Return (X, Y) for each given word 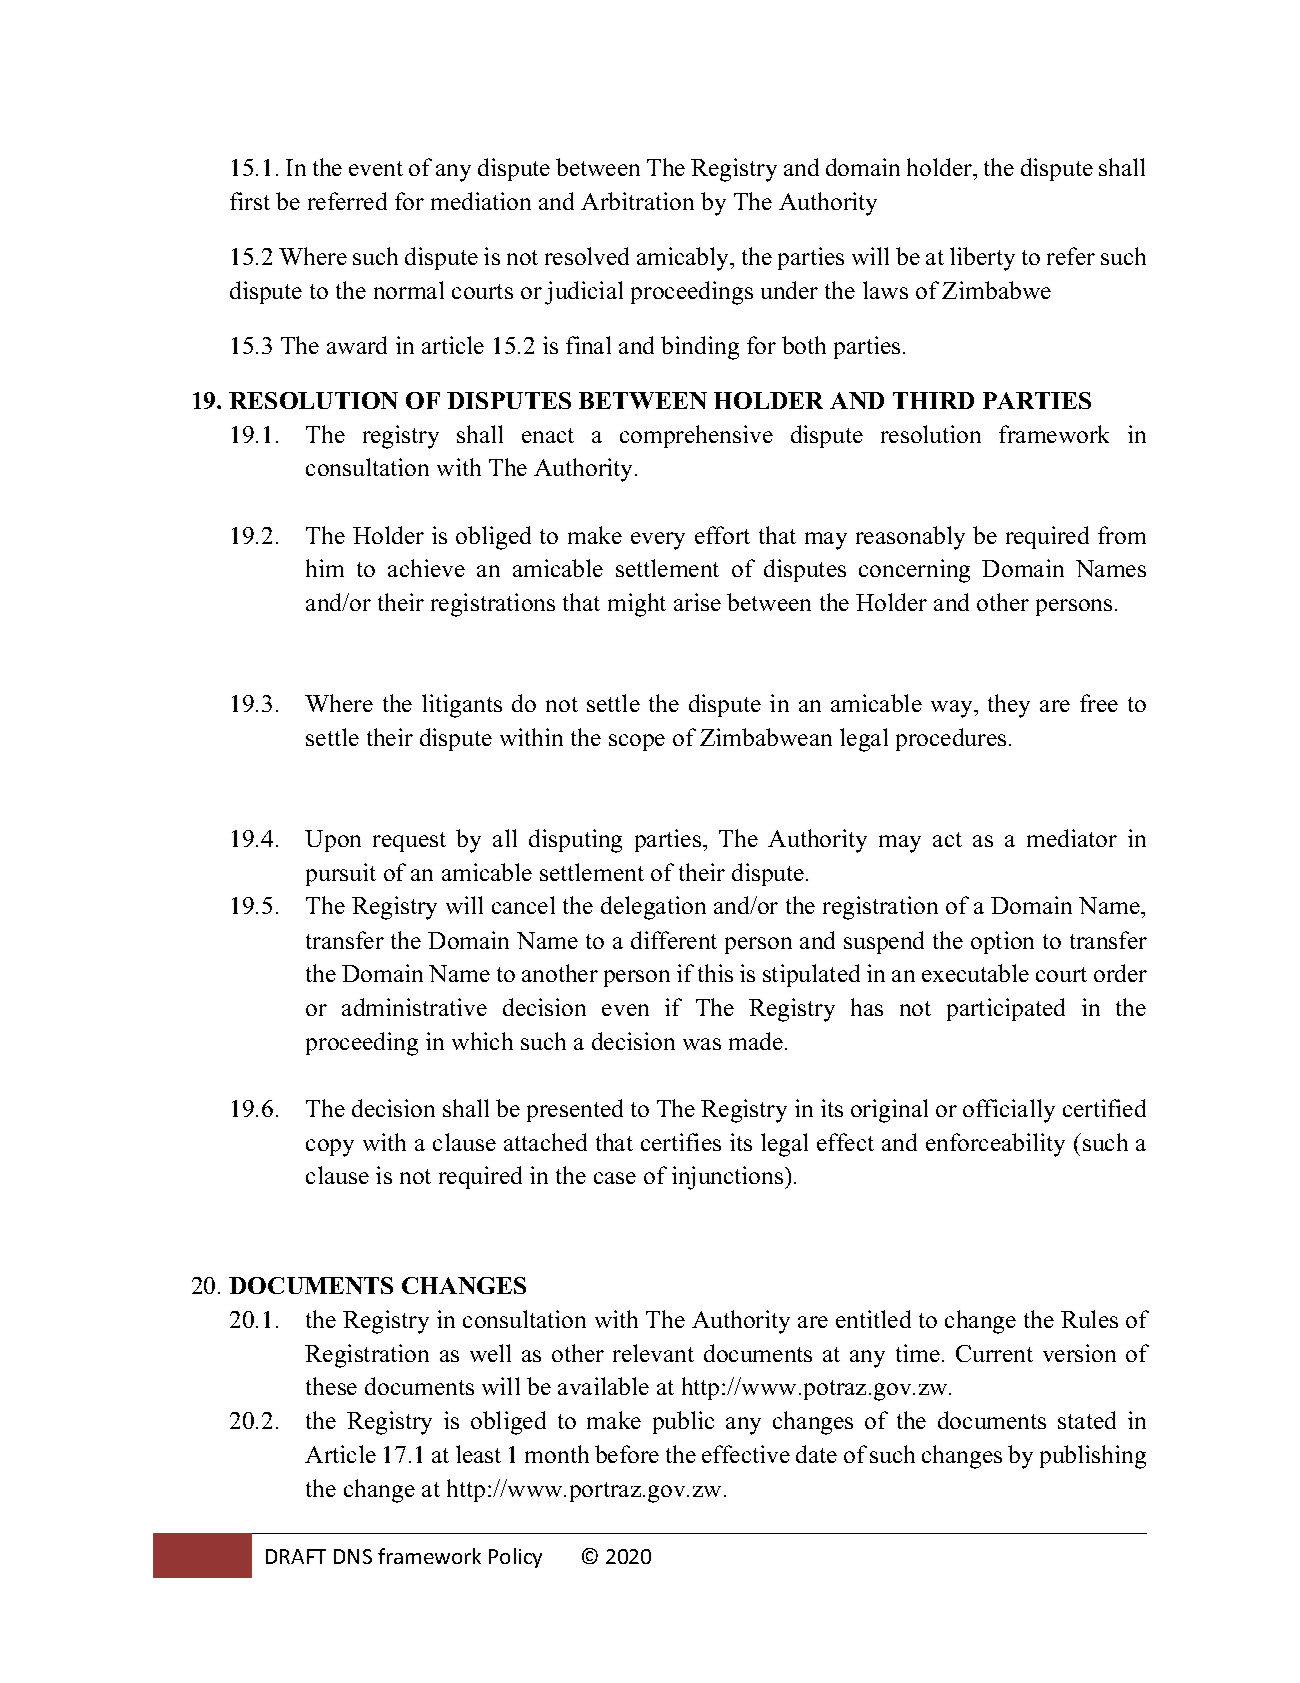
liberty (982, 259)
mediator (1072, 838)
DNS (353, 1556)
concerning (914, 571)
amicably (684, 259)
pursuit (341, 874)
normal (409, 290)
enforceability (995, 1145)
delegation (653, 908)
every (658, 541)
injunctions (729, 1178)
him (325, 568)
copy (330, 1148)
